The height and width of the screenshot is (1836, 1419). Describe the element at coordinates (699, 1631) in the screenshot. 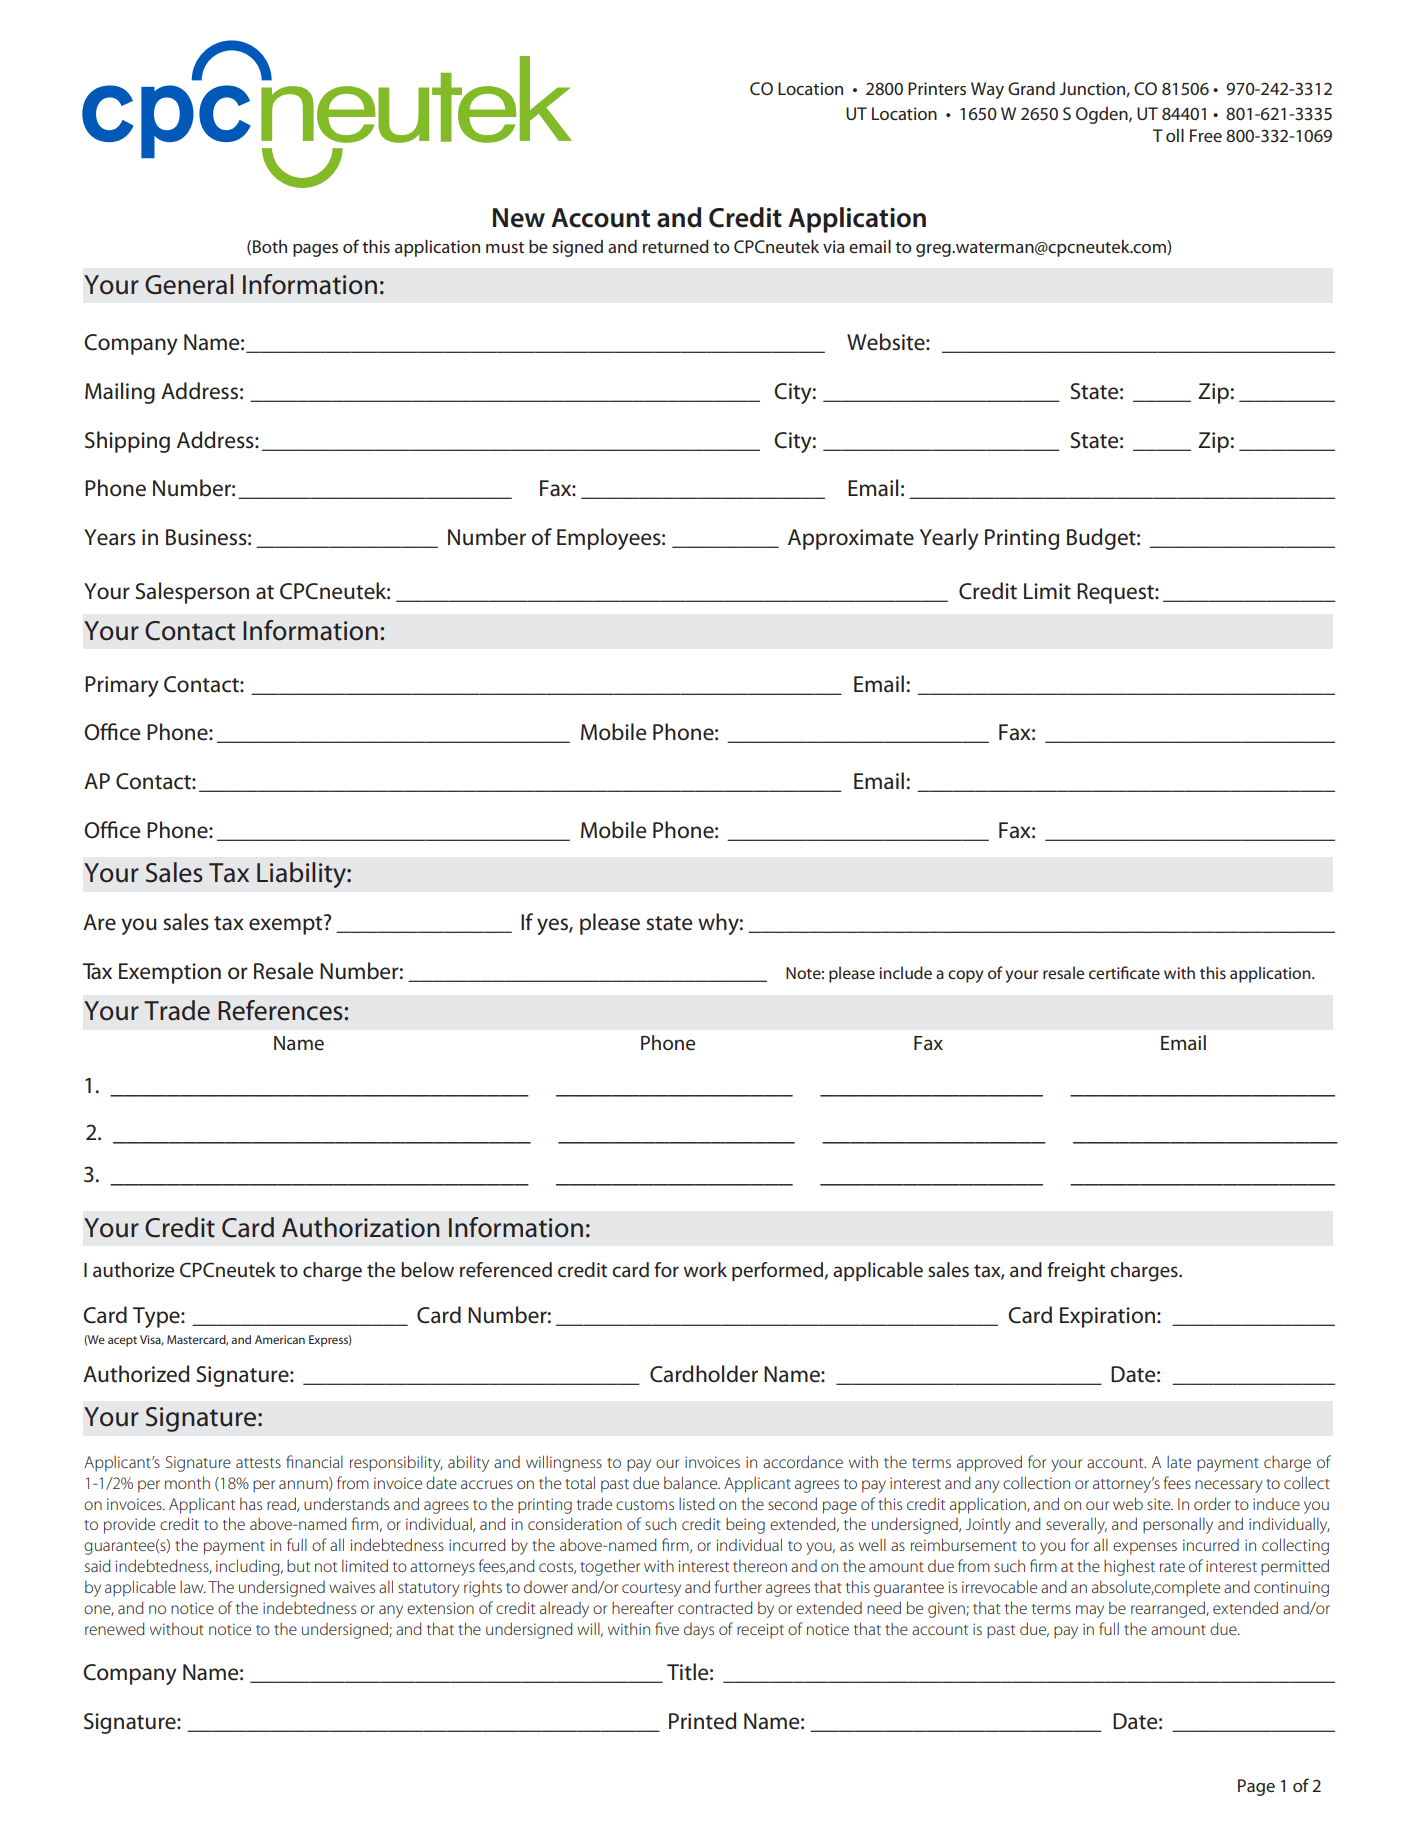

I see `days` at that location.
